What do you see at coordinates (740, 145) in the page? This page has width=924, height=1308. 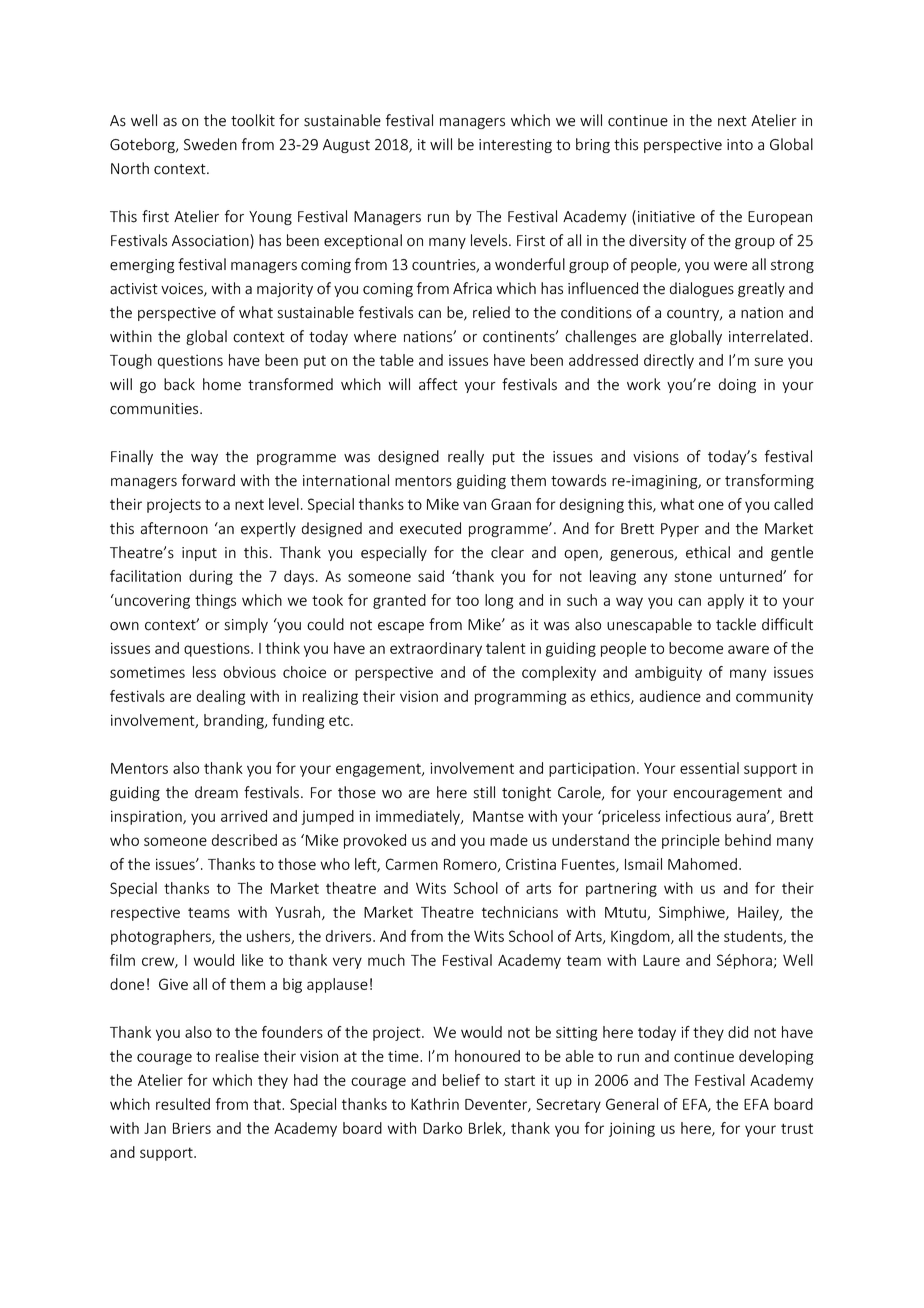 I see `into` at bounding box center [740, 145].
